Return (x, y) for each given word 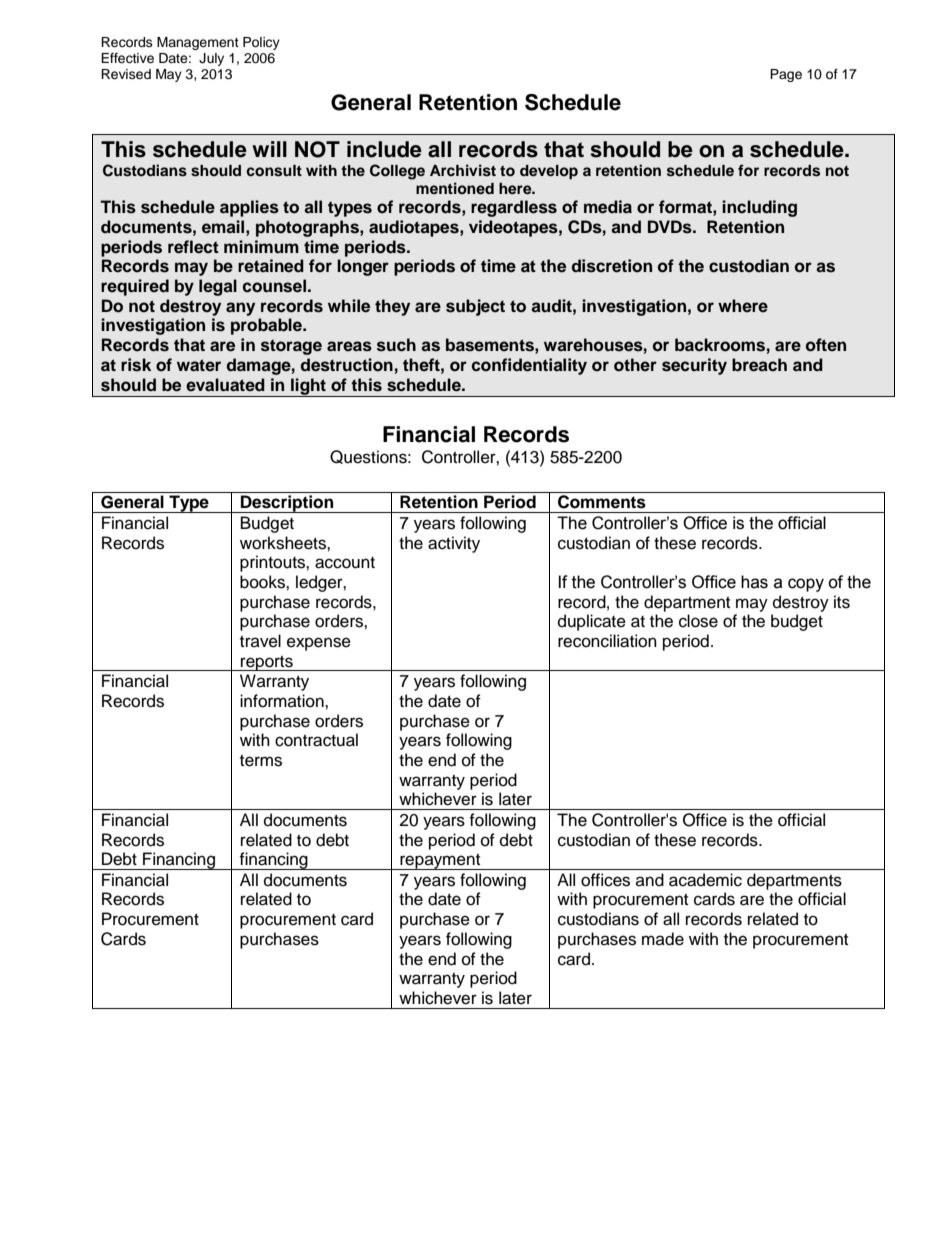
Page (786, 75)
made (663, 939)
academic (705, 880)
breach (759, 365)
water (199, 365)
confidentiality (529, 366)
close (698, 621)
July (211, 59)
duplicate (592, 622)
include (384, 149)
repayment (440, 862)
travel (260, 641)
